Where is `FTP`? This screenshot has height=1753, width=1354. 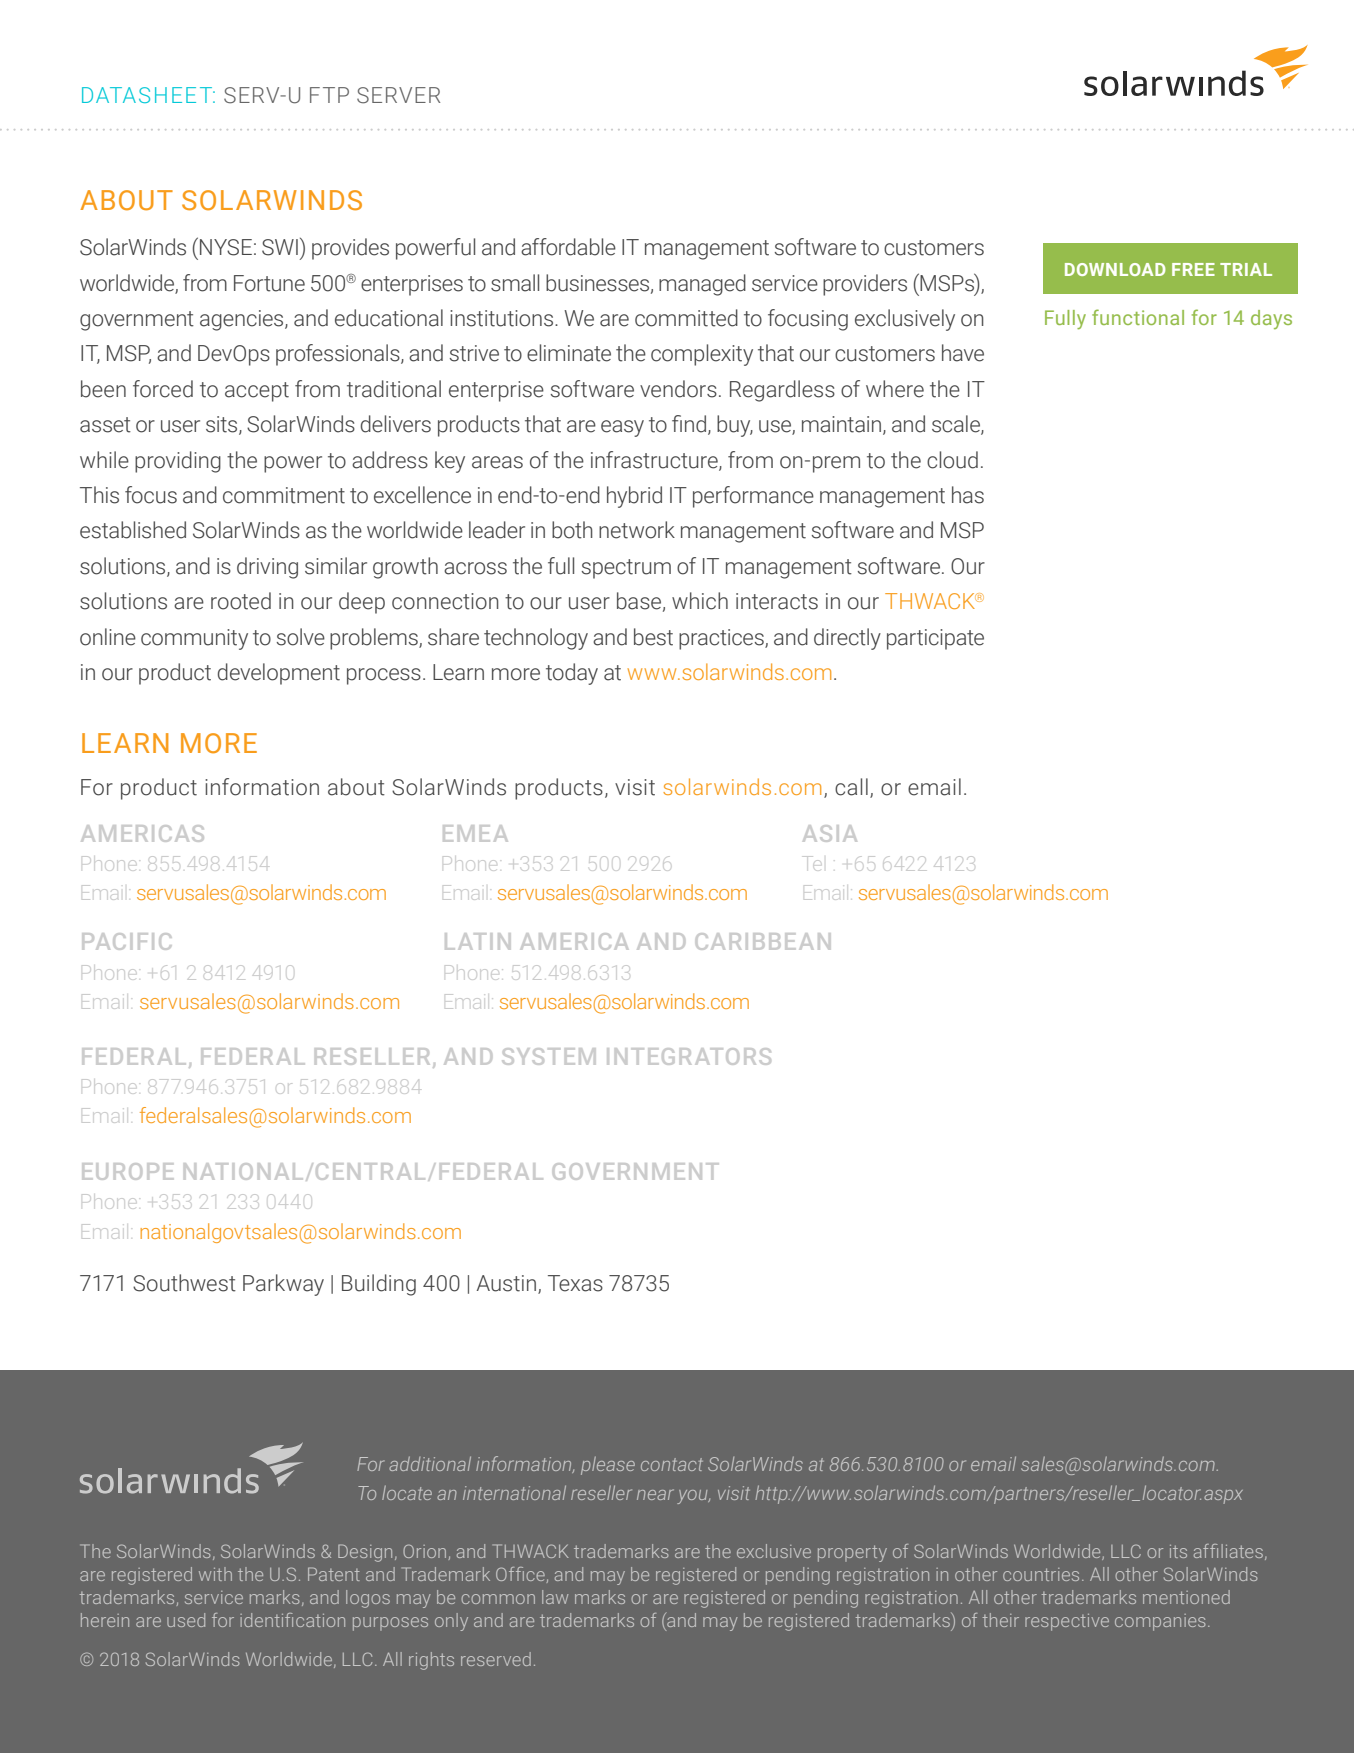
FTP is located at coordinates (329, 95).
